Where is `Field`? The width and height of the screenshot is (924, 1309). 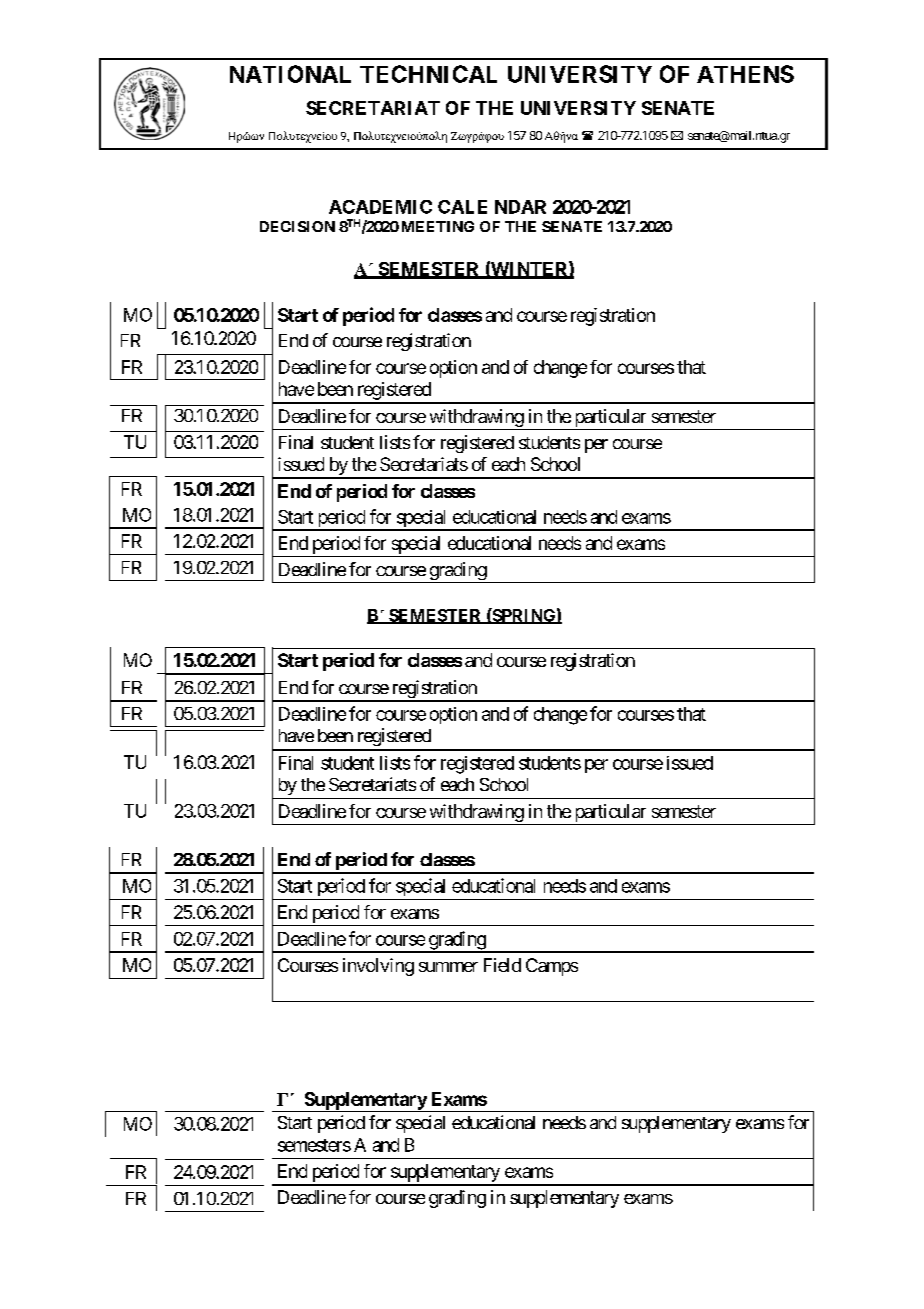 Field is located at coordinates (502, 965).
